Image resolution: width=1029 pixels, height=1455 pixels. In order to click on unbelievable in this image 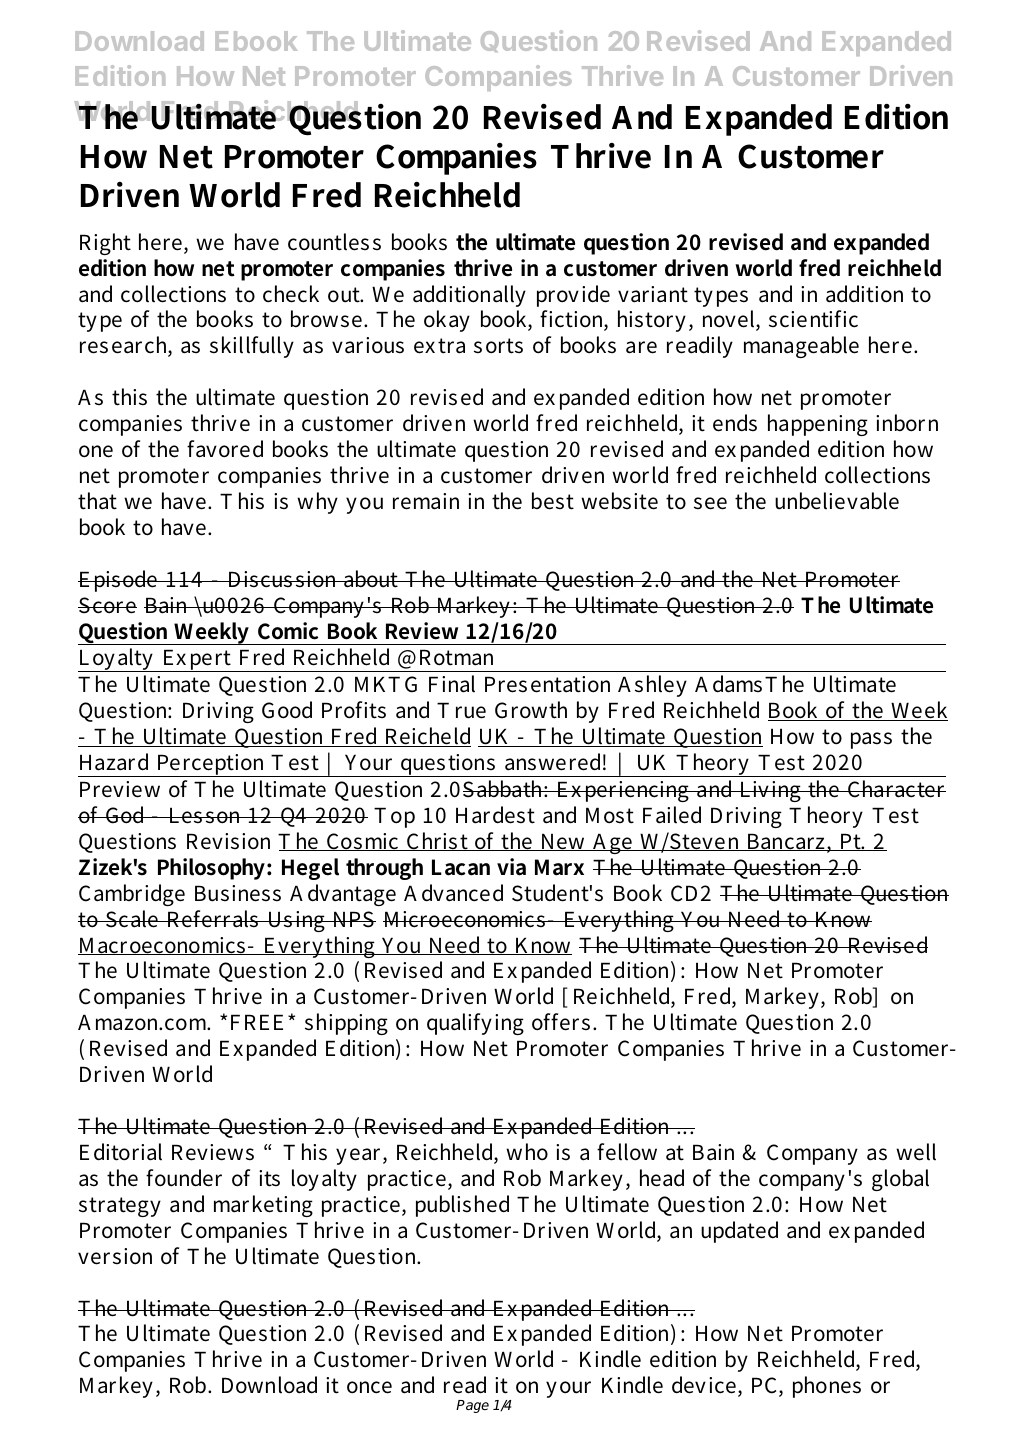, I will do `click(837, 501)`.
